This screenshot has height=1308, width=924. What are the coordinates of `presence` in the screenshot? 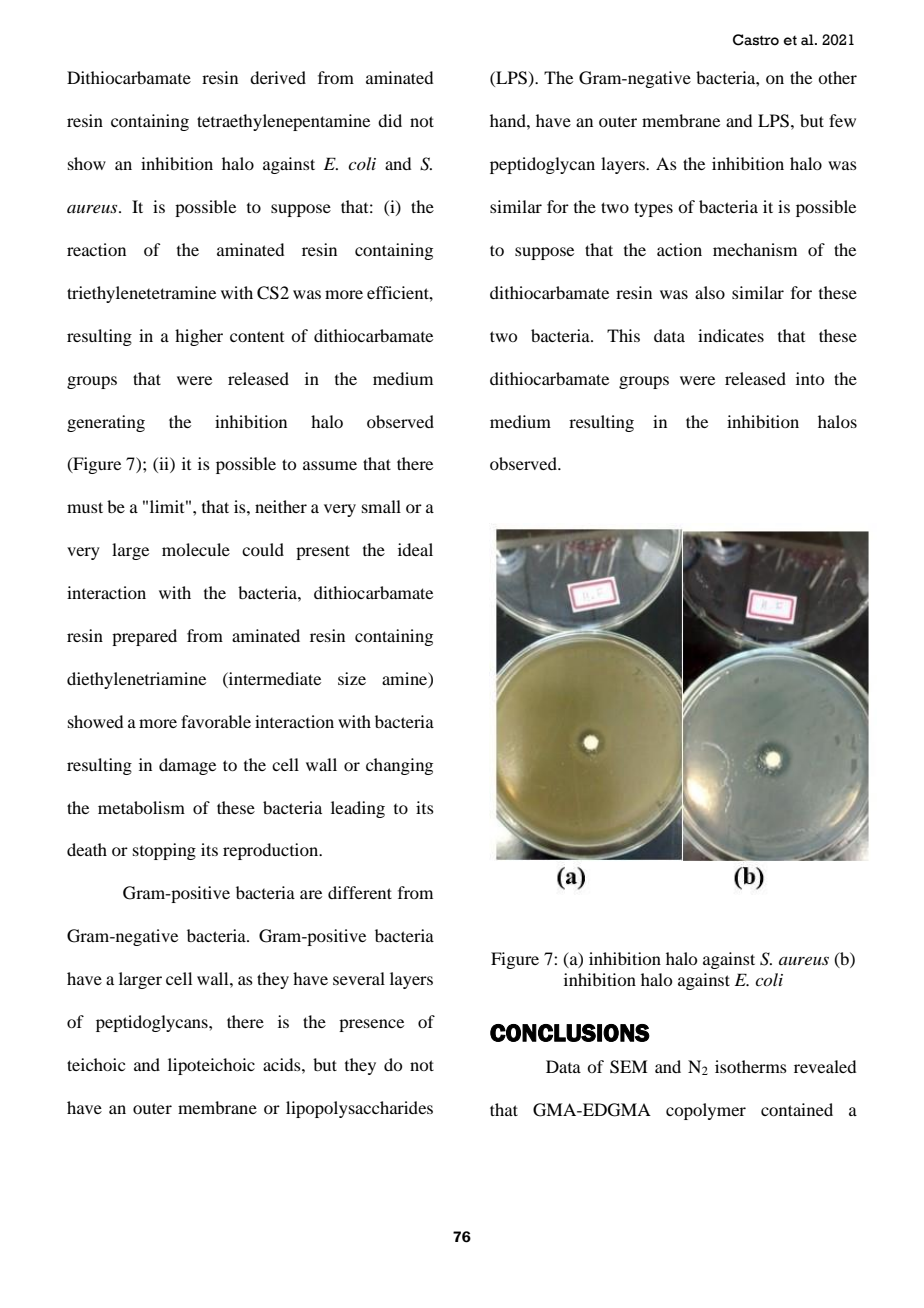 It's located at (371, 1025).
